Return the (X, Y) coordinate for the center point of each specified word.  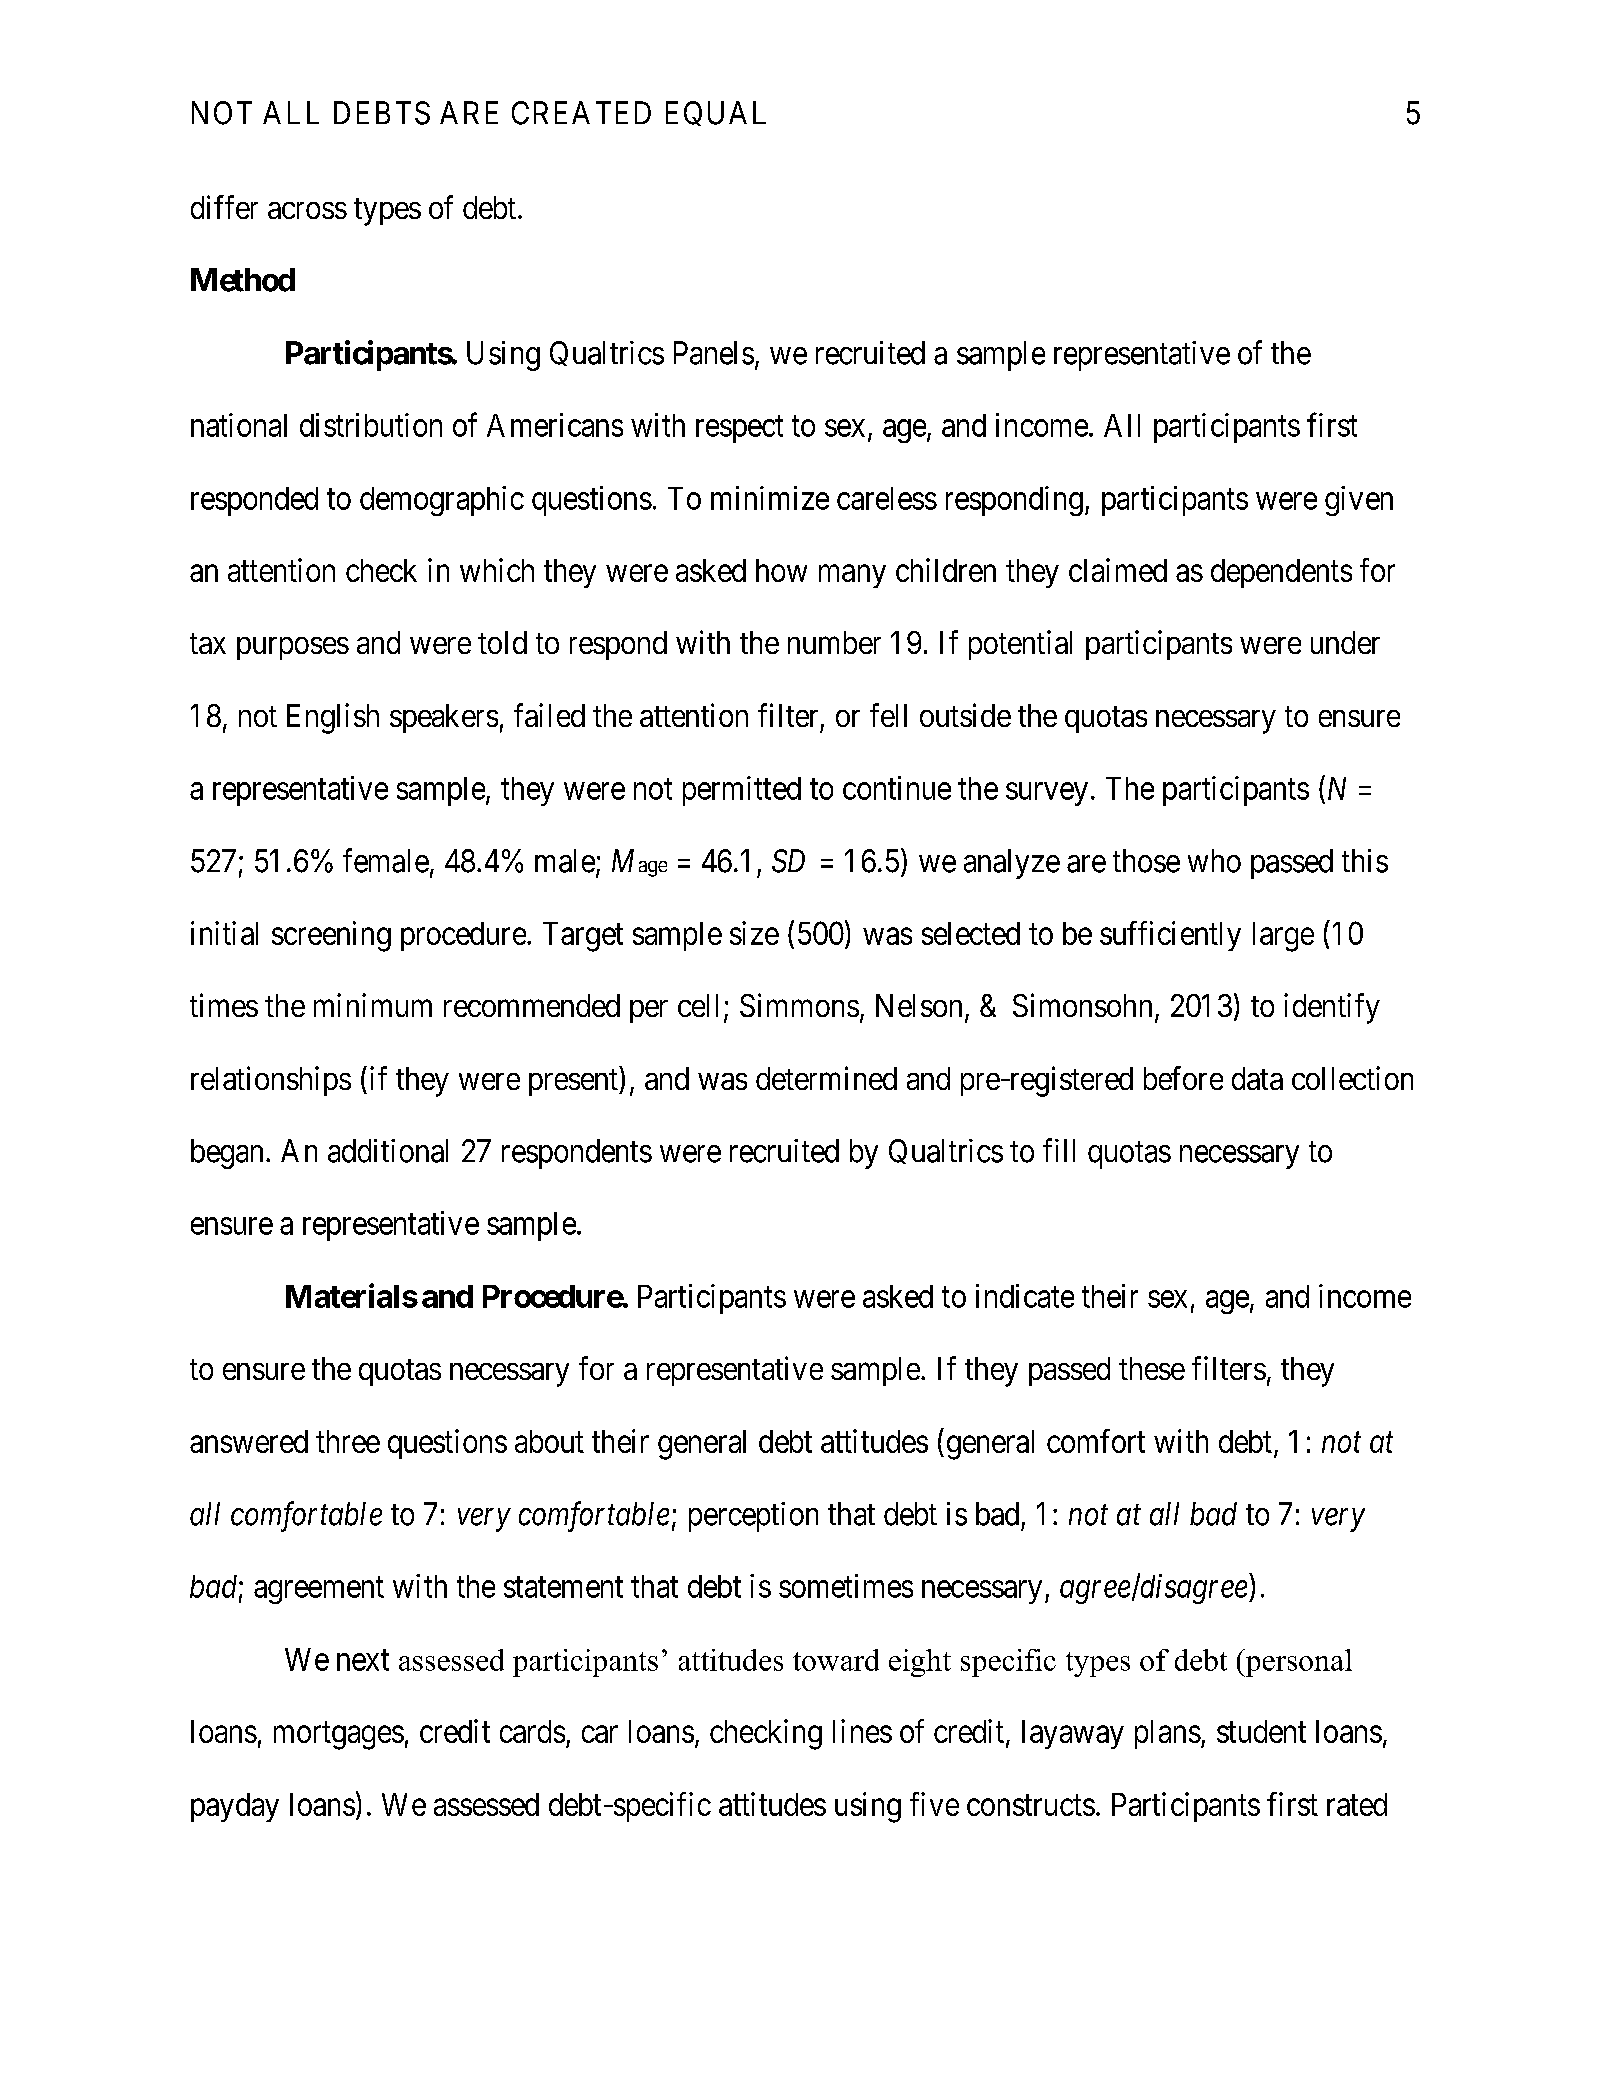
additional (388, 1151)
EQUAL (716, 113)
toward (836, 1660)
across (307, 210)
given (1359, 501)
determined (826, 1078)
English (333, 718)
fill (1059, 1150)
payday (235, 1807)
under (1345, 642)
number (834, 642)
